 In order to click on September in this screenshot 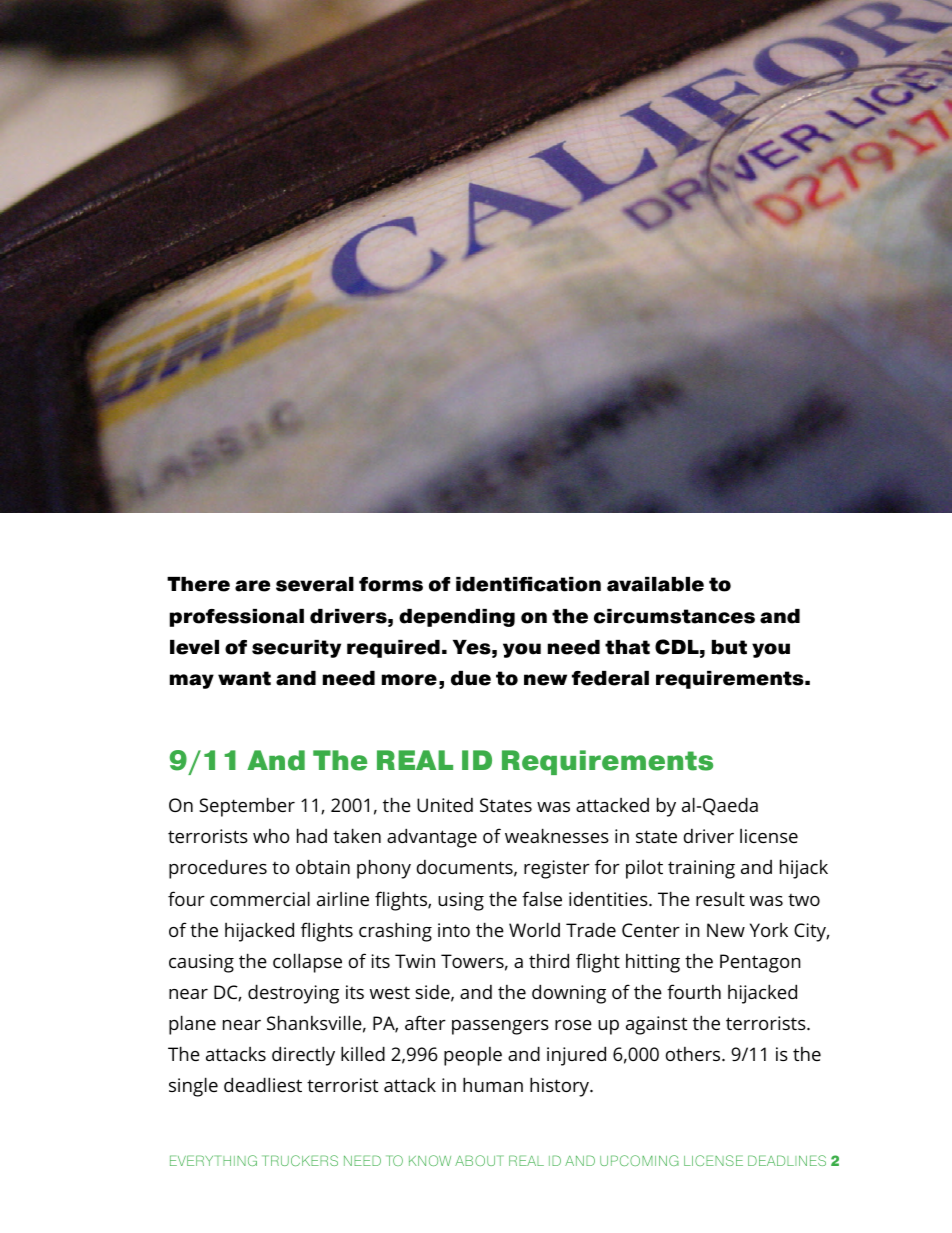, I will do `click(247, 807)`.
